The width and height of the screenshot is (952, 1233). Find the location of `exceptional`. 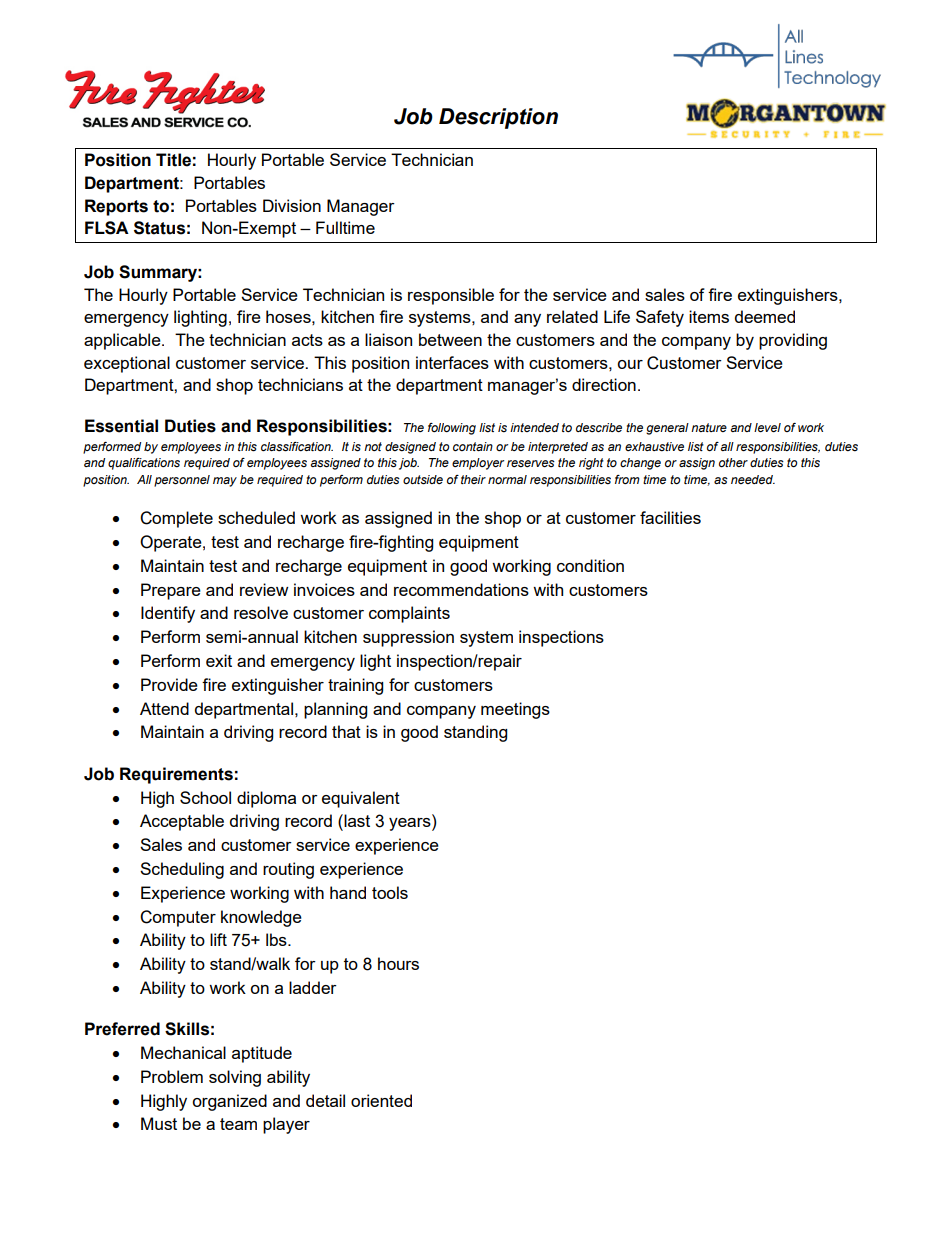

exceptional is located at coordinates (127, 364).
